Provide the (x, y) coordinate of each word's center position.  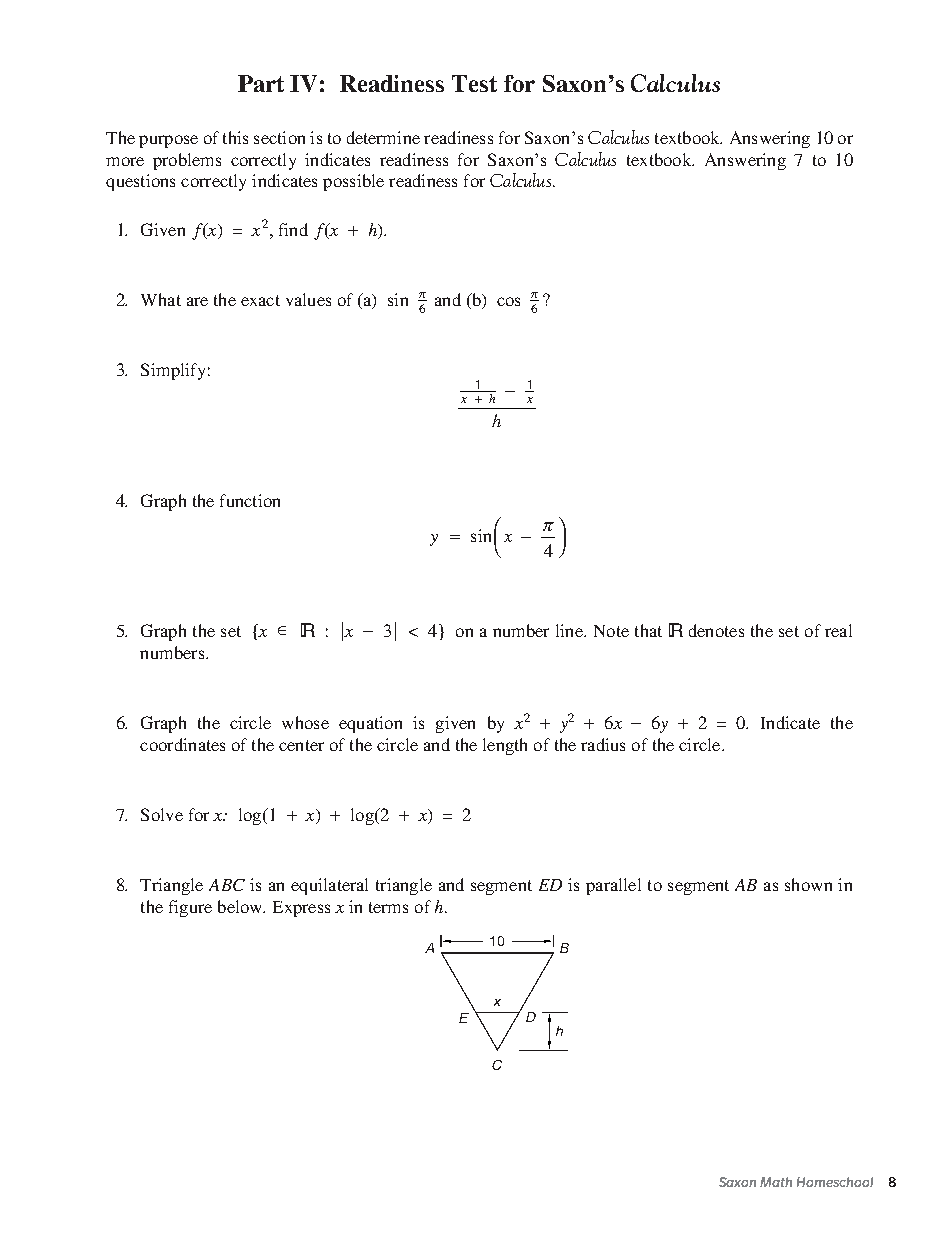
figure (190, 908)
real (838, 630)
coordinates (182, 744)
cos (508, 301)
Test (474, 83)
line (570, 630)
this (235, 137)
